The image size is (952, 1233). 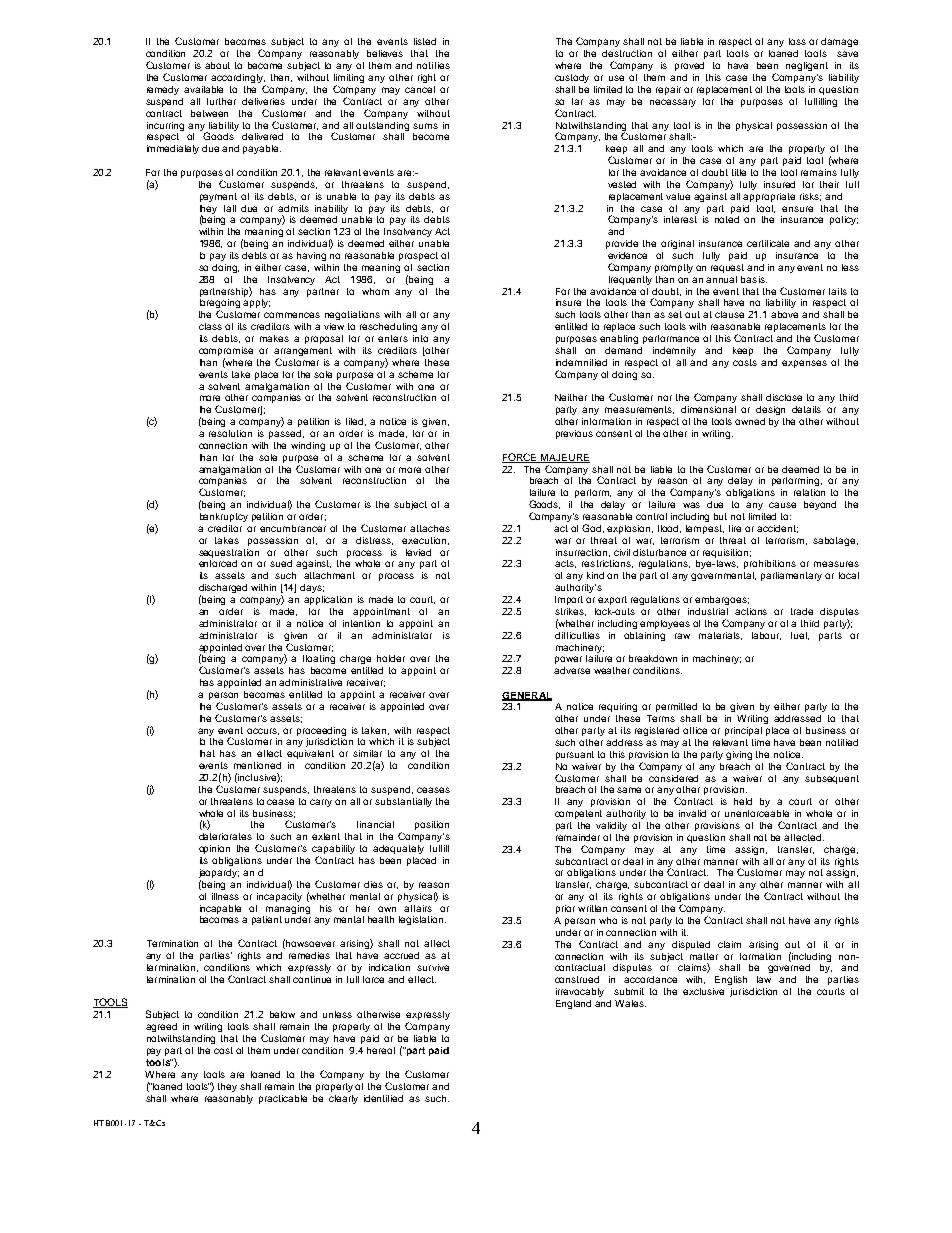 I want to click on competent, so click(x=578, y=814).
